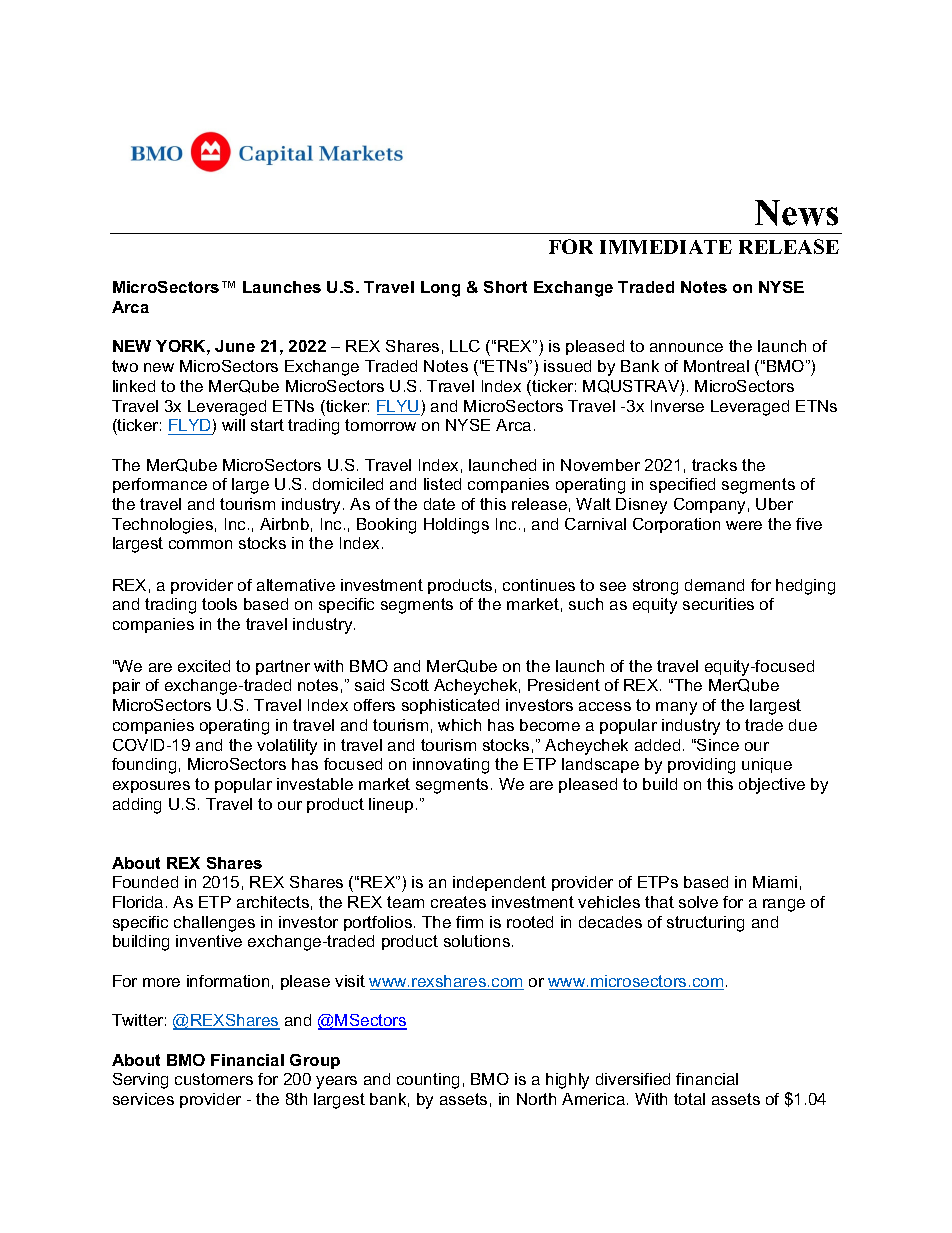  Describe the element at coordinates (718, 604) in the document. I see `securities` at that location.
